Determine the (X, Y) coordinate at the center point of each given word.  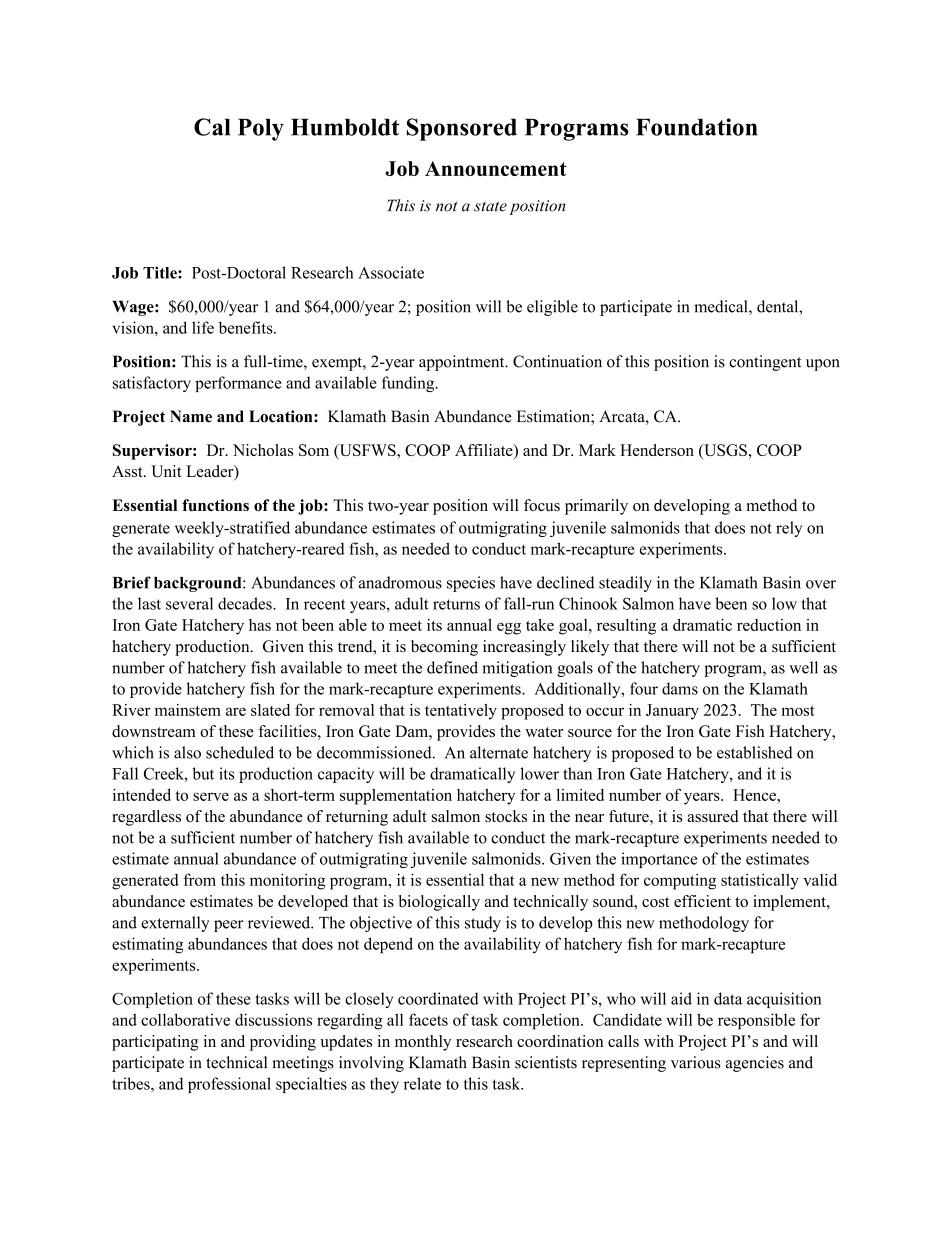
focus (542, 505)
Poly (261, 129)
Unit (166, 471)
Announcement (496, 168)
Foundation (696, 127)
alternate (499, 752)
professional (229, 1085)
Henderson (657, 450)
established (755, 752)
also (187, 752)
